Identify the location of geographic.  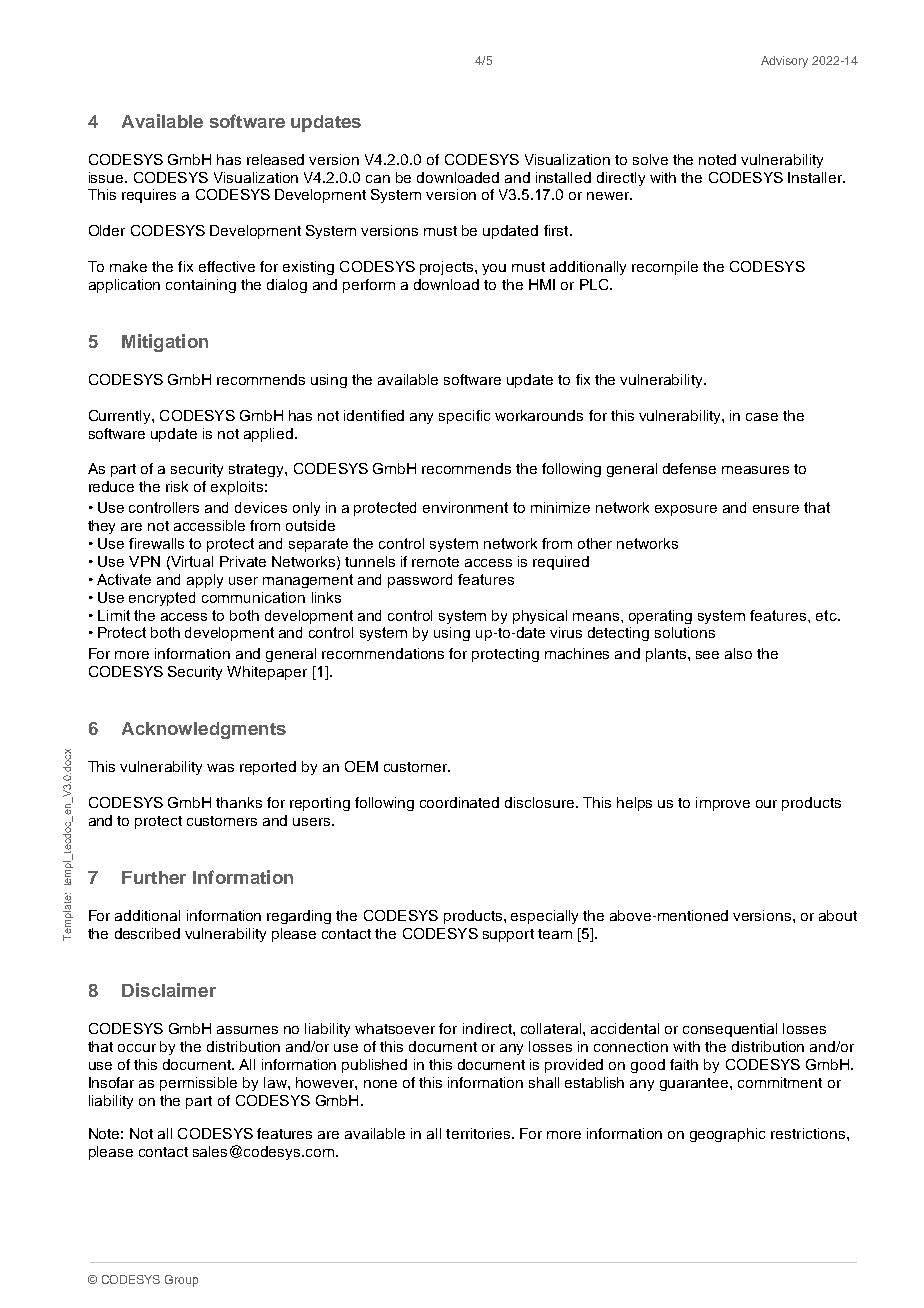
(727, 1135).
